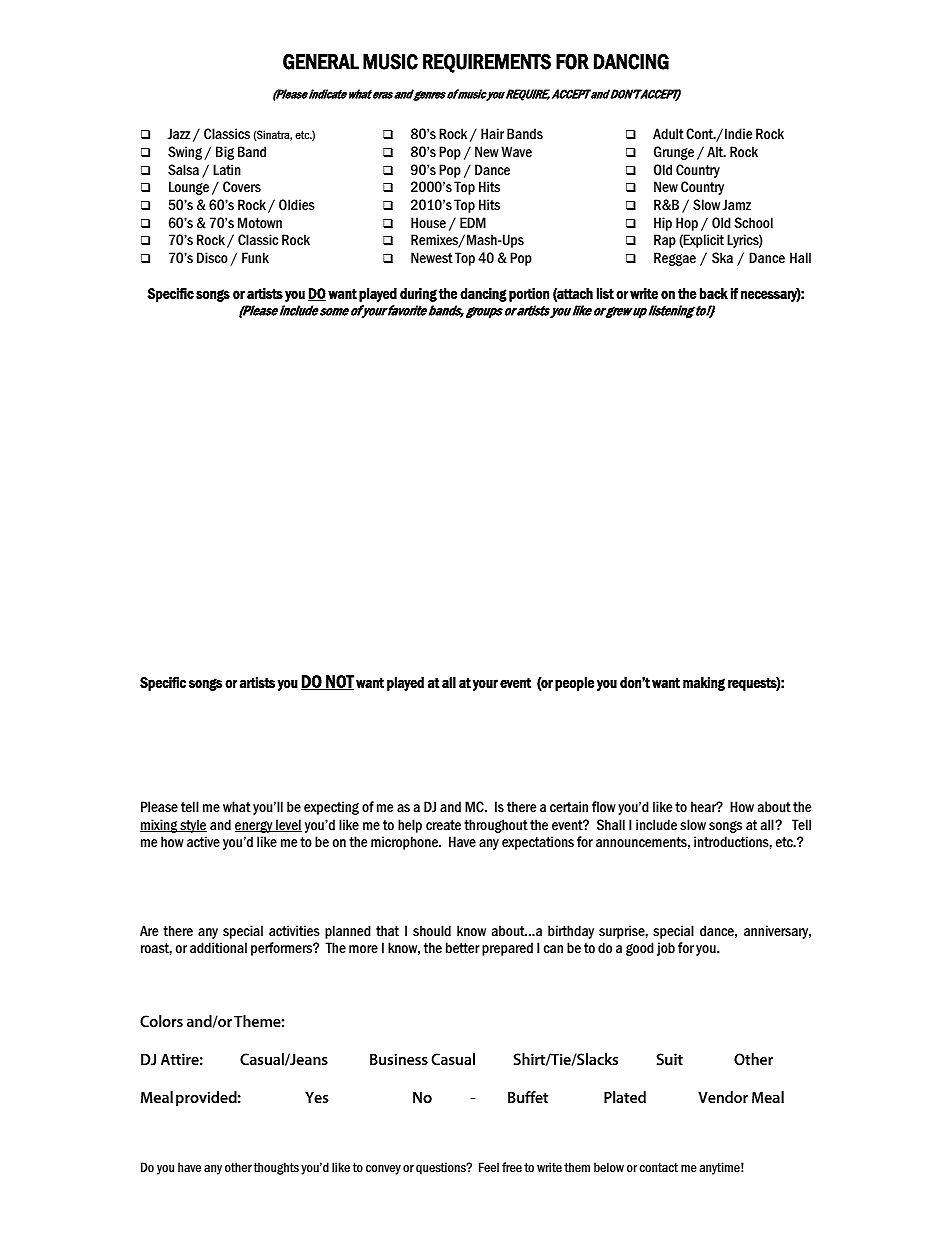  I want to click on making, so click(704, 684).
